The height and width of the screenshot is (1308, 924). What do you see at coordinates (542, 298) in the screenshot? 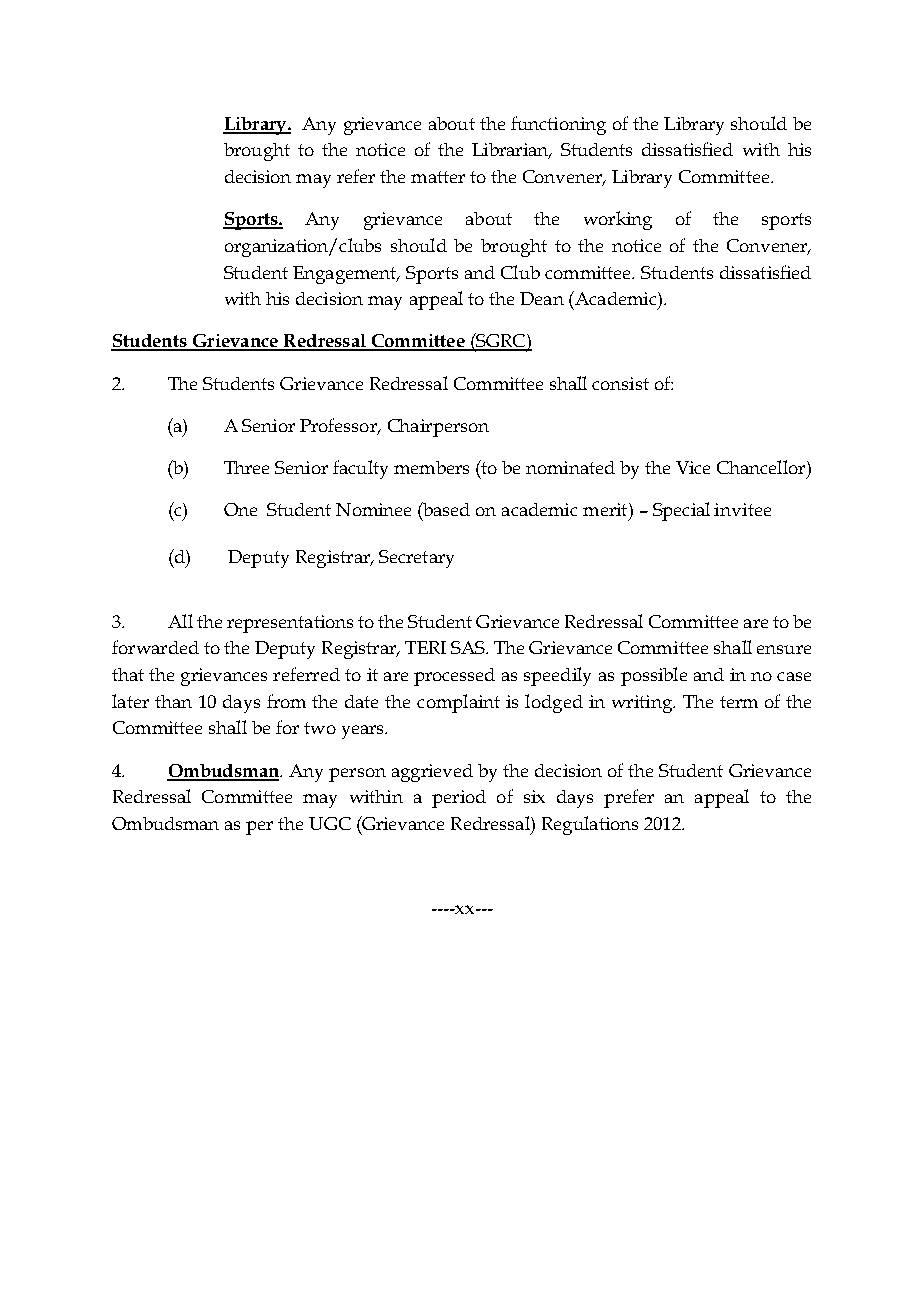
I see `Dean` at bounding box center [542, 298].
